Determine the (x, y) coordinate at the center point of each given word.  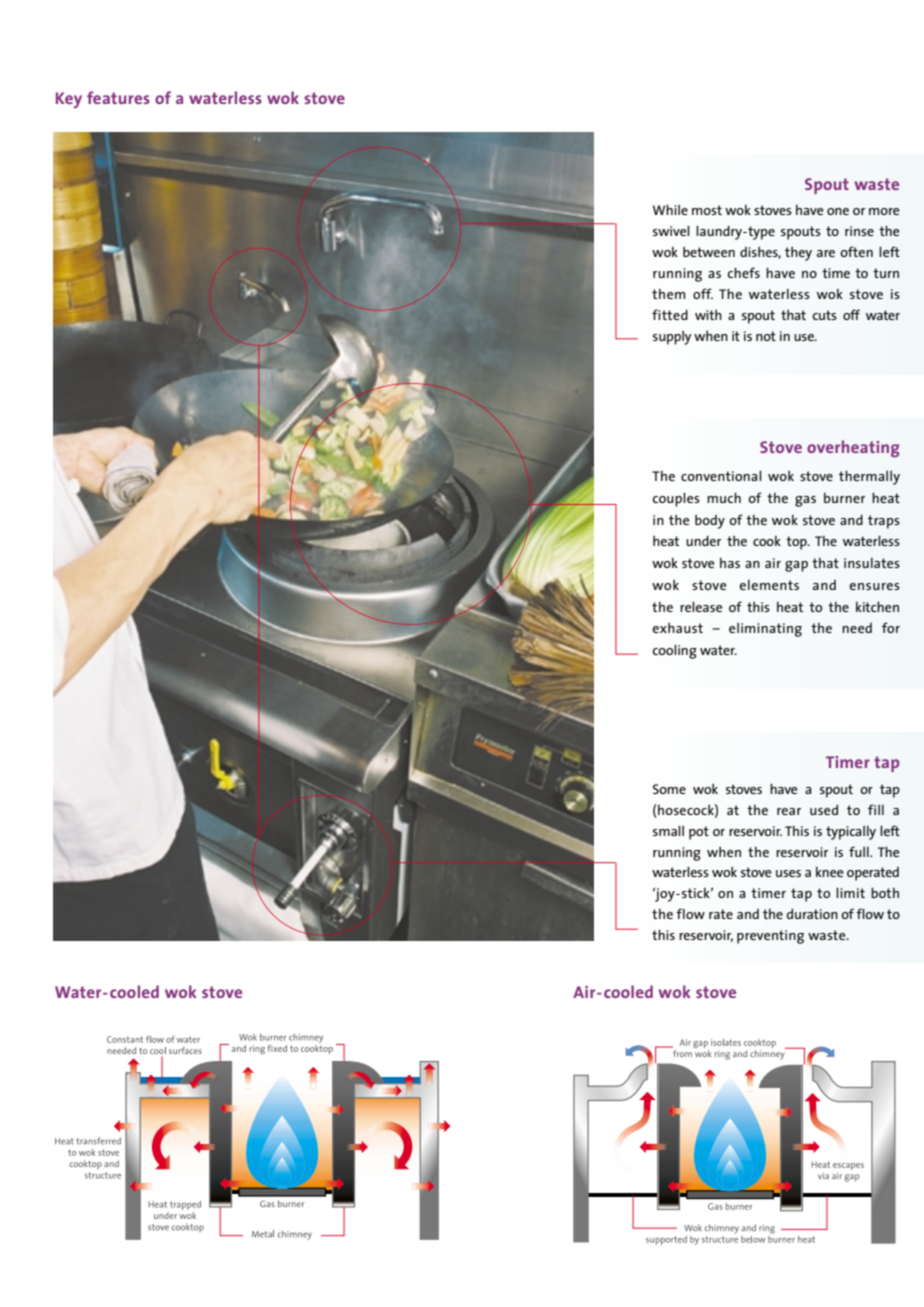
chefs (744, 272)
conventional (721, 475)
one (838, 211)
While (670, 209)
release (701, 606)
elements (769, 585)
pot (699, 833)
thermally (869, 478)
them (669, 294)
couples (676, 499)
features (118, 97)
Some (669, 789)
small (668, 830)
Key (69, 100)
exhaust (678, 628)
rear (789, 811)
